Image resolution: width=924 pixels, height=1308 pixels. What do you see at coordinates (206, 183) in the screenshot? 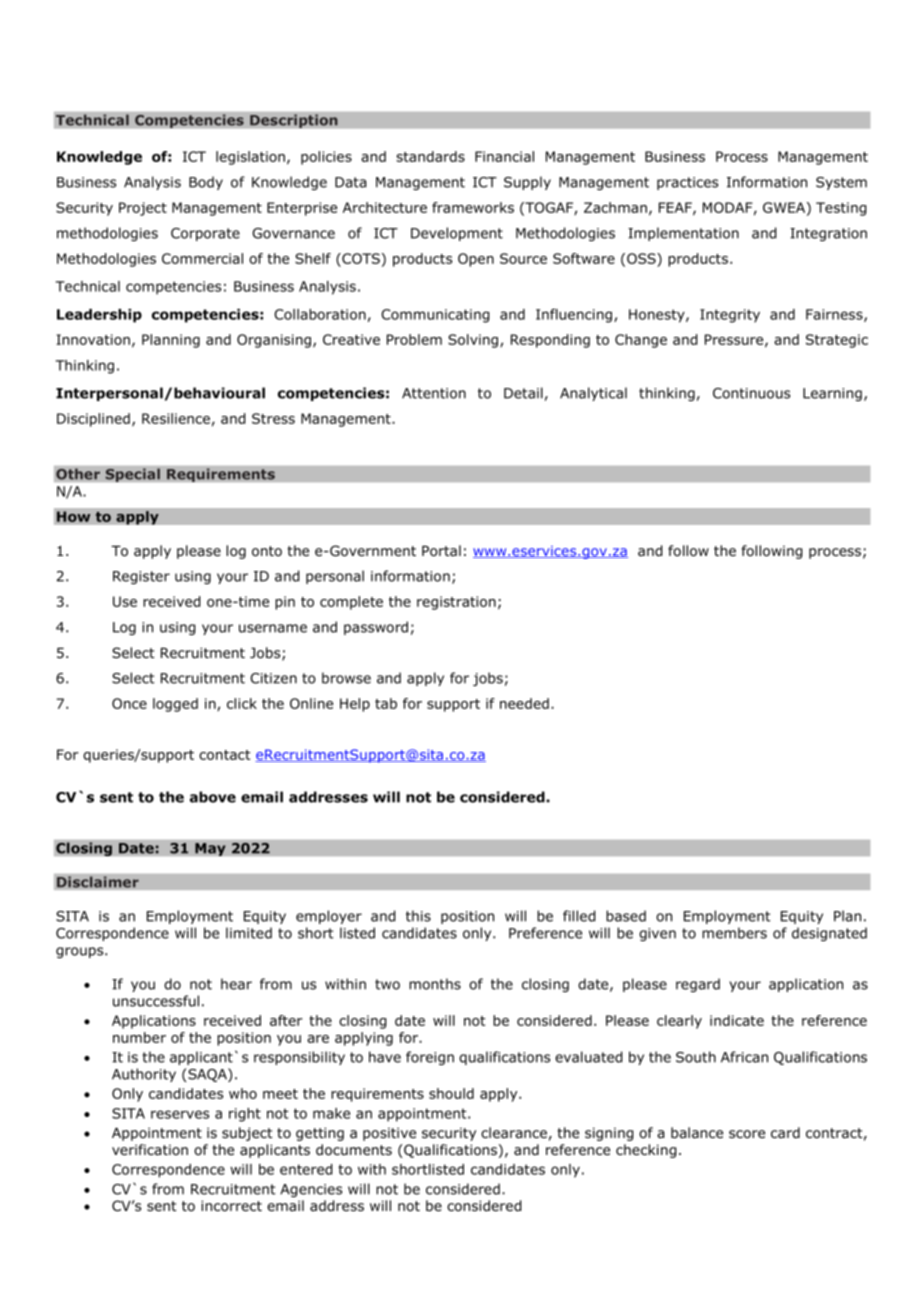
I see `Body` at bounding box center [206, 183].
